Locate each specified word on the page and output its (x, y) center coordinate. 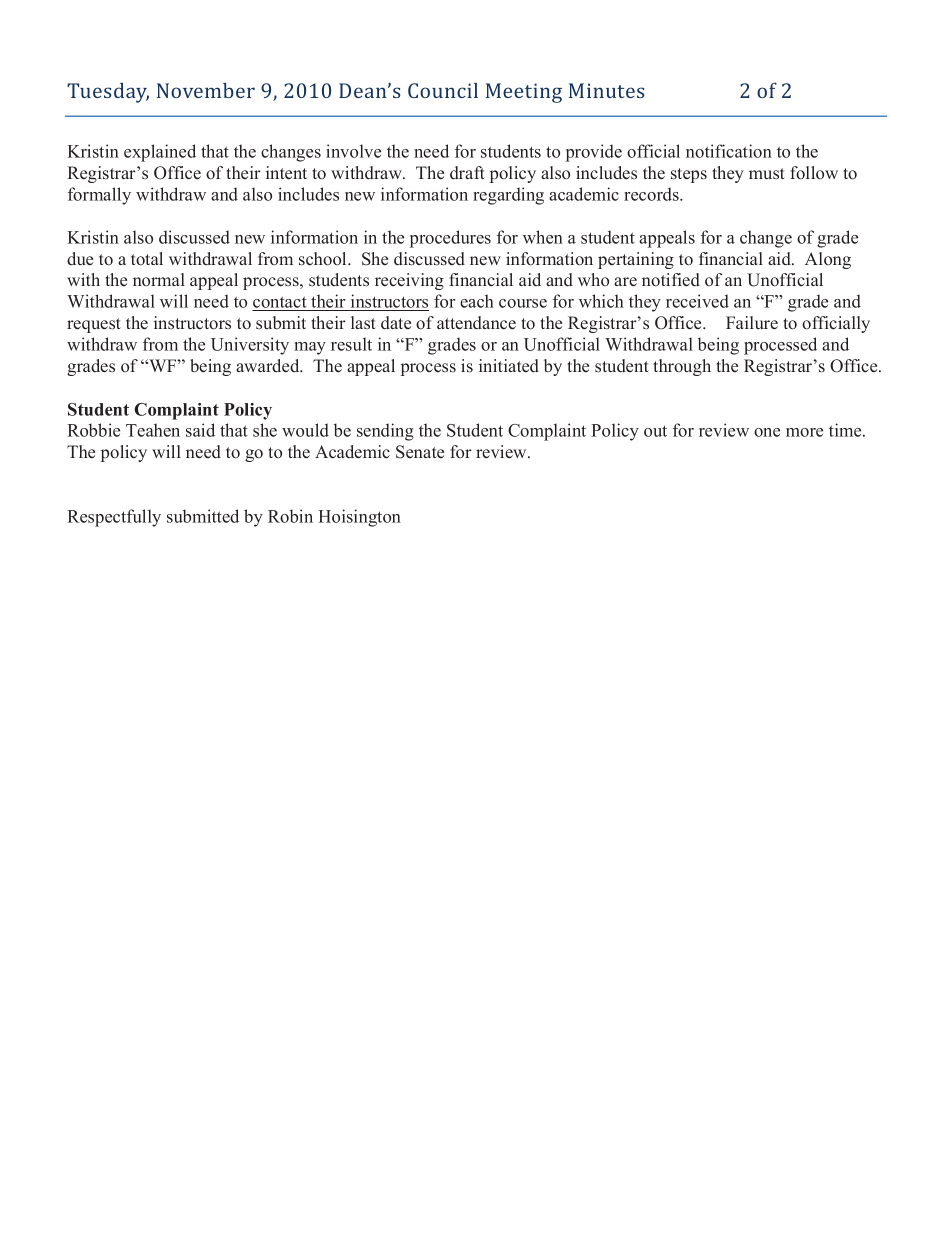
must (767, 174)
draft (467, 173)
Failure (752, 323)
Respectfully (114, 518)
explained (160, 153)
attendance (476, 323)
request (94, 325)
